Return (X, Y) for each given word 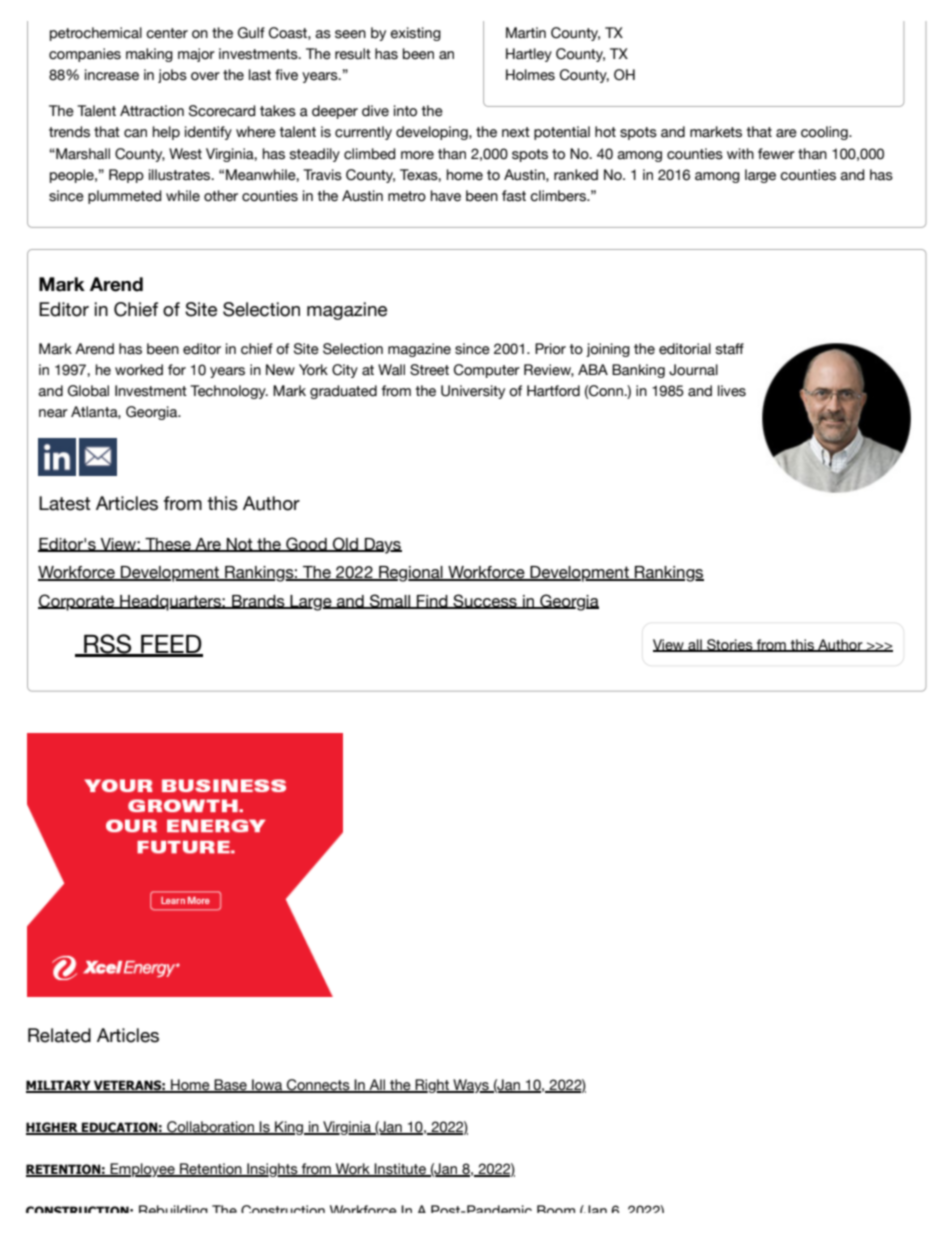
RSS (108, 645)
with (740, 153)
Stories (730, 645)
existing (415, 34)
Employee (143, 1170)
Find (432, 602)
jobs (172, 76)
